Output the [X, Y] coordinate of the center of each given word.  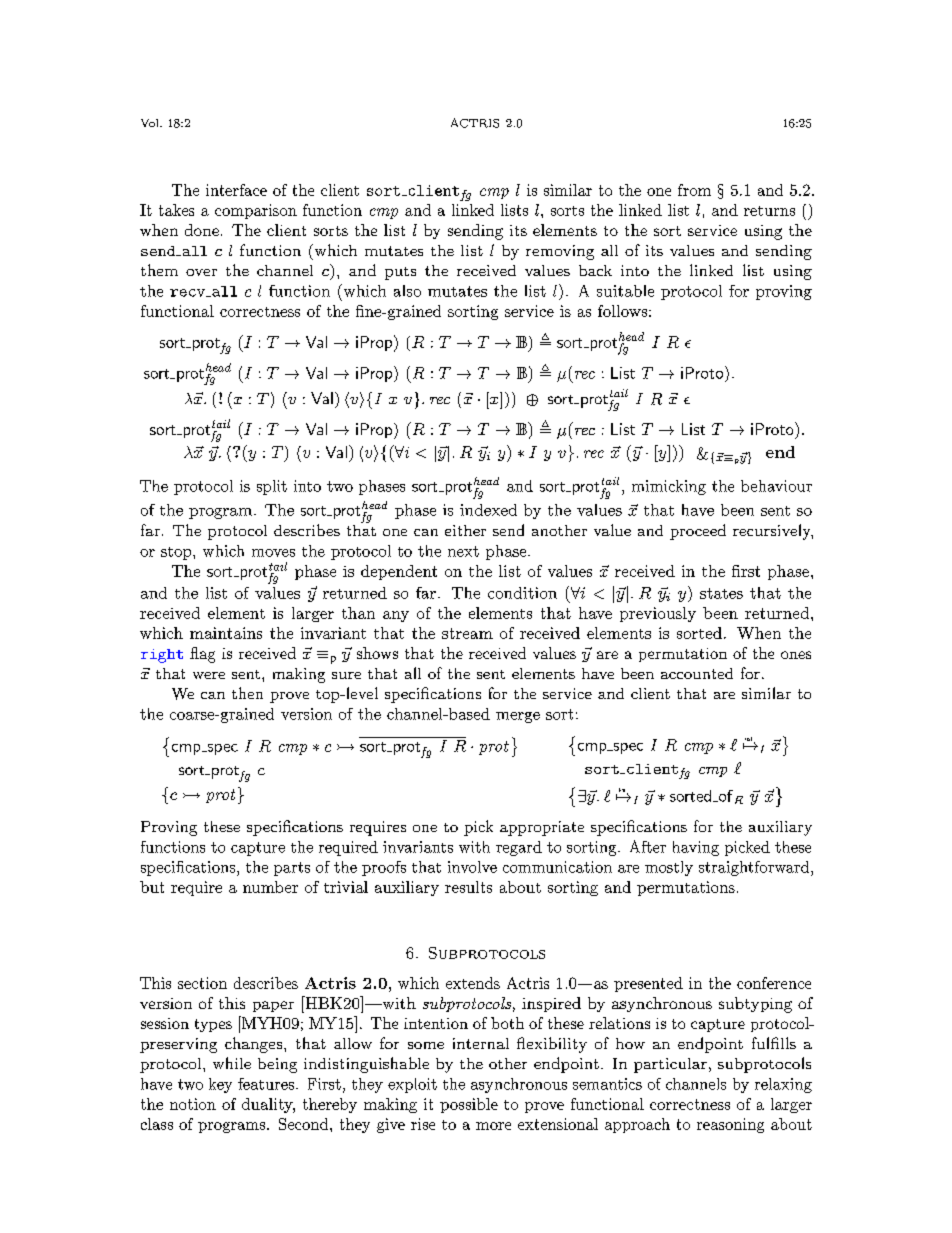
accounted [697, 673]
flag [202, 655]
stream [467, 633]
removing [560, 252]
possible [469, 1105]
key [220, 1085]
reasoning [730, 1125]
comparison [256, 211]
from [694, 190]
